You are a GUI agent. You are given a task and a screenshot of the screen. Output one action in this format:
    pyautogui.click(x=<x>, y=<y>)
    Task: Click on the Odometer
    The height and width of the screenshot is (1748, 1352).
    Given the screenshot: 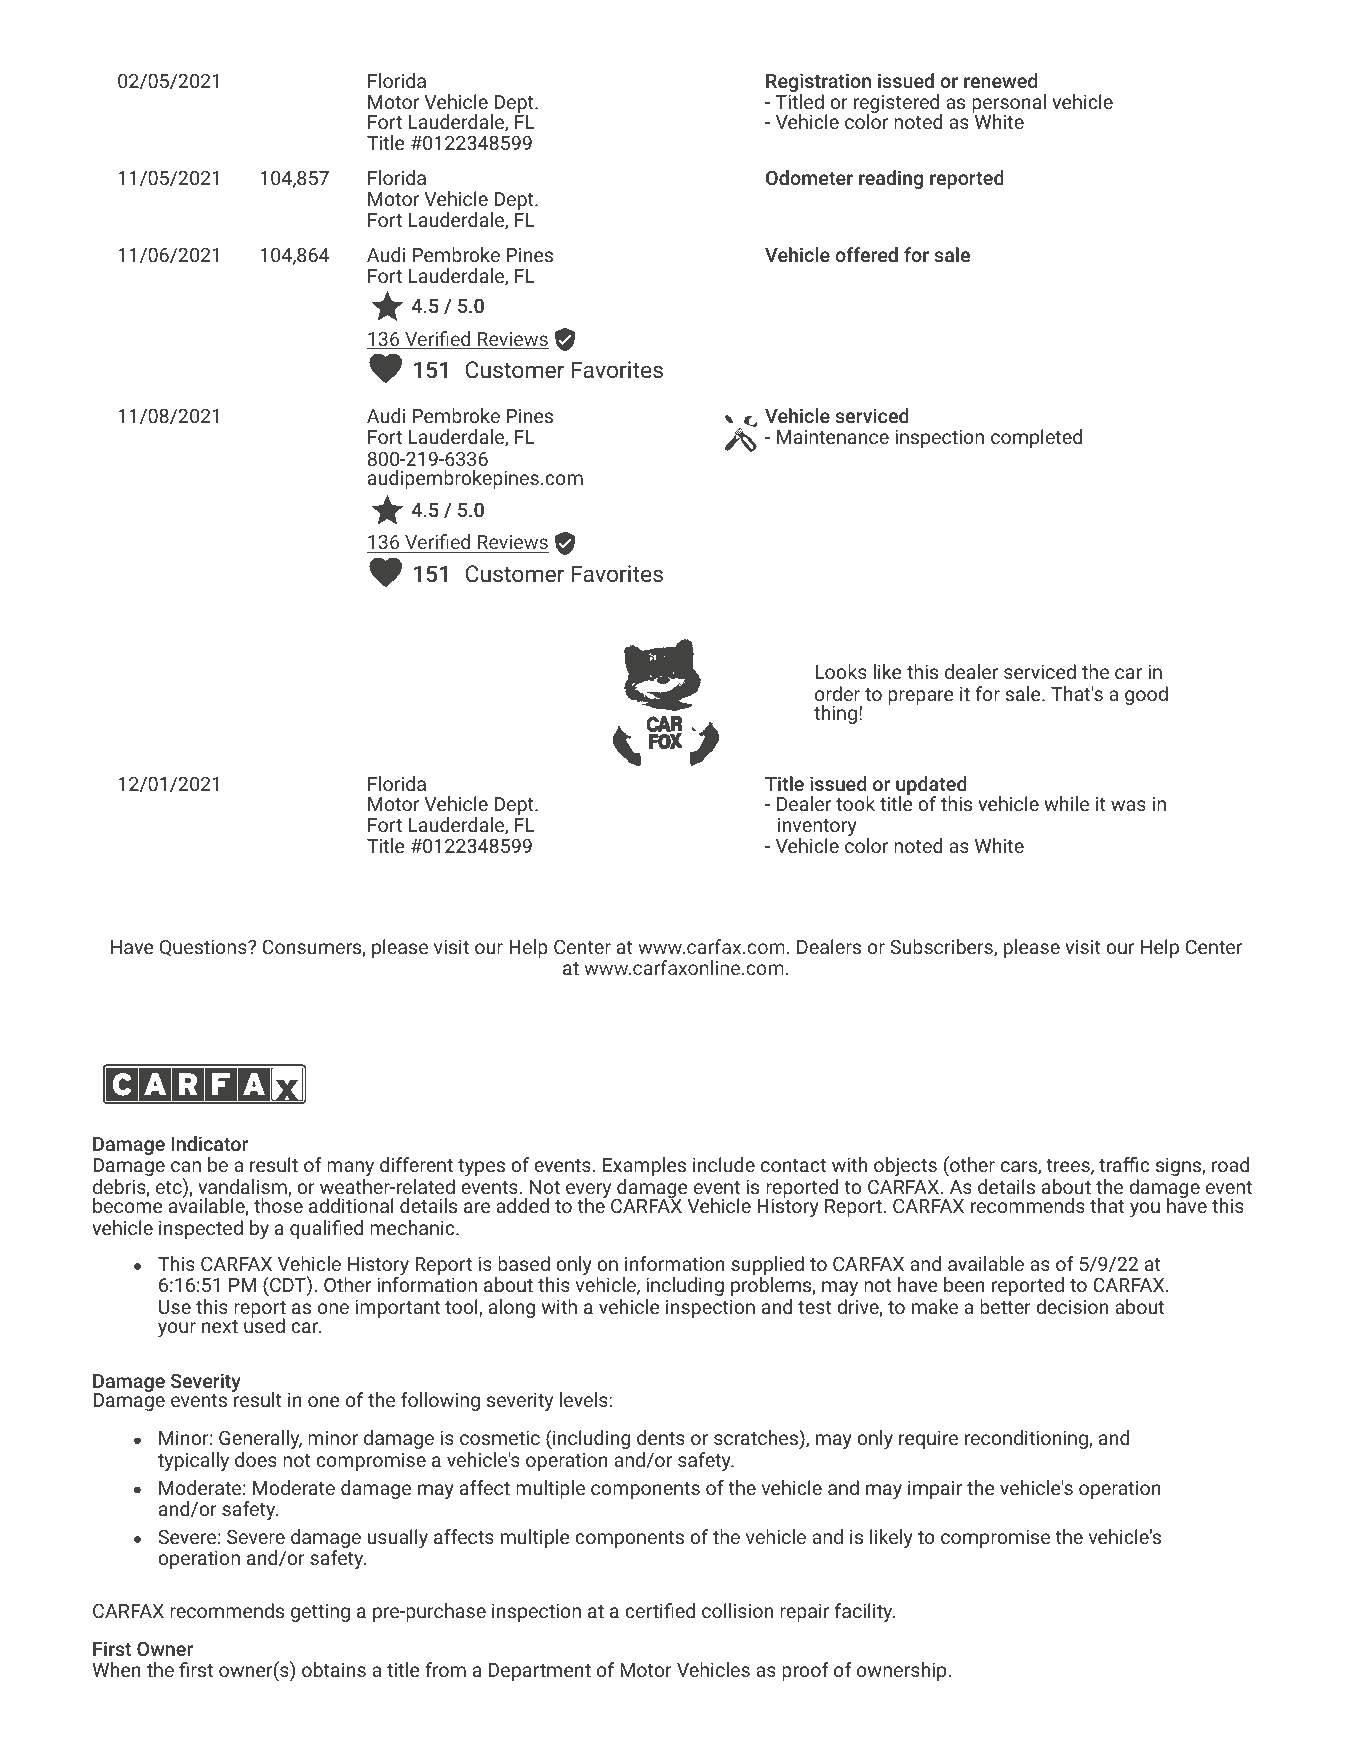 What is the action you would take?
    pyautogui.click(x=809, y=177)
